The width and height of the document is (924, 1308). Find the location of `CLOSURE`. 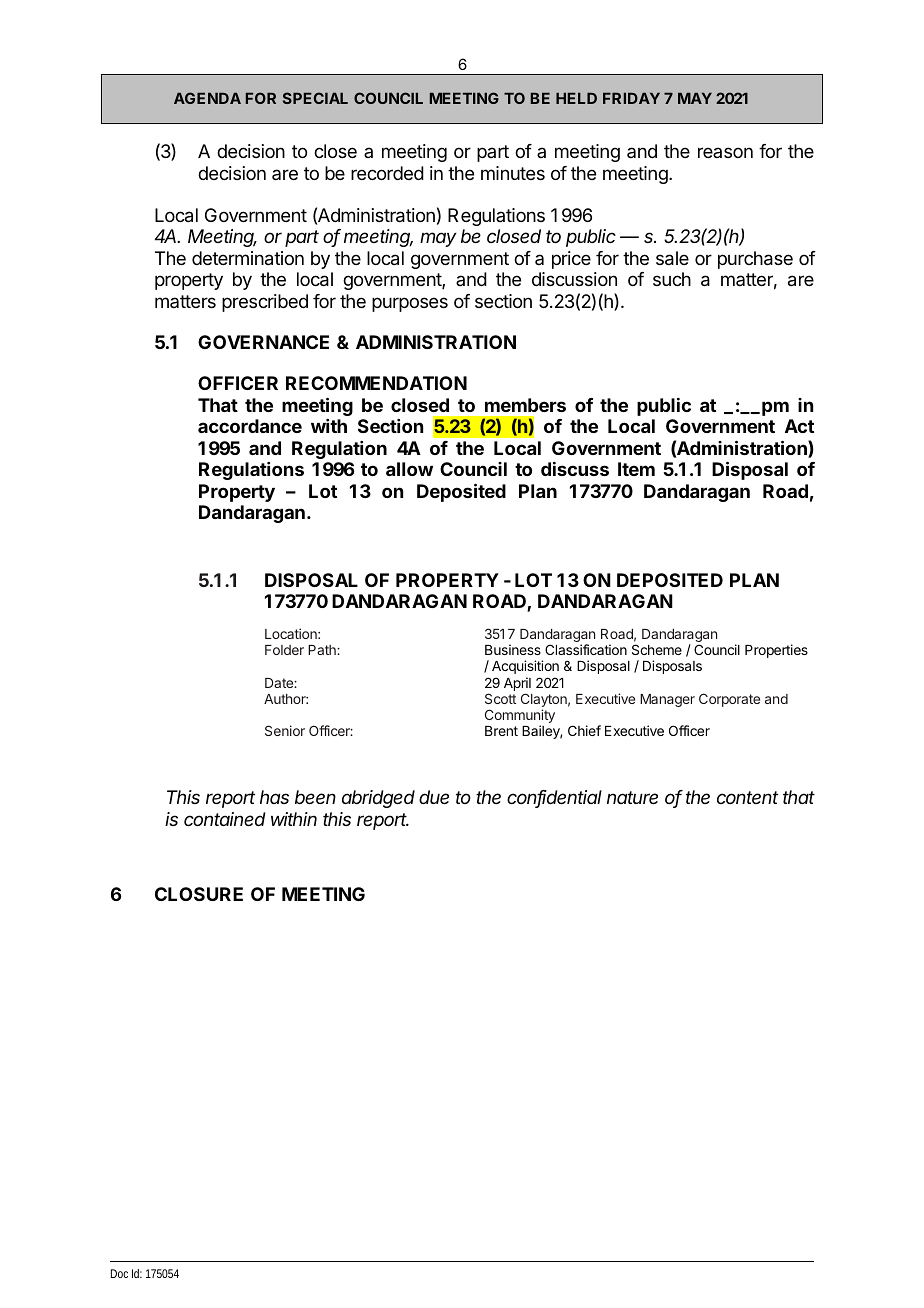

CLOSURE is located at coordinates (199, 894).
